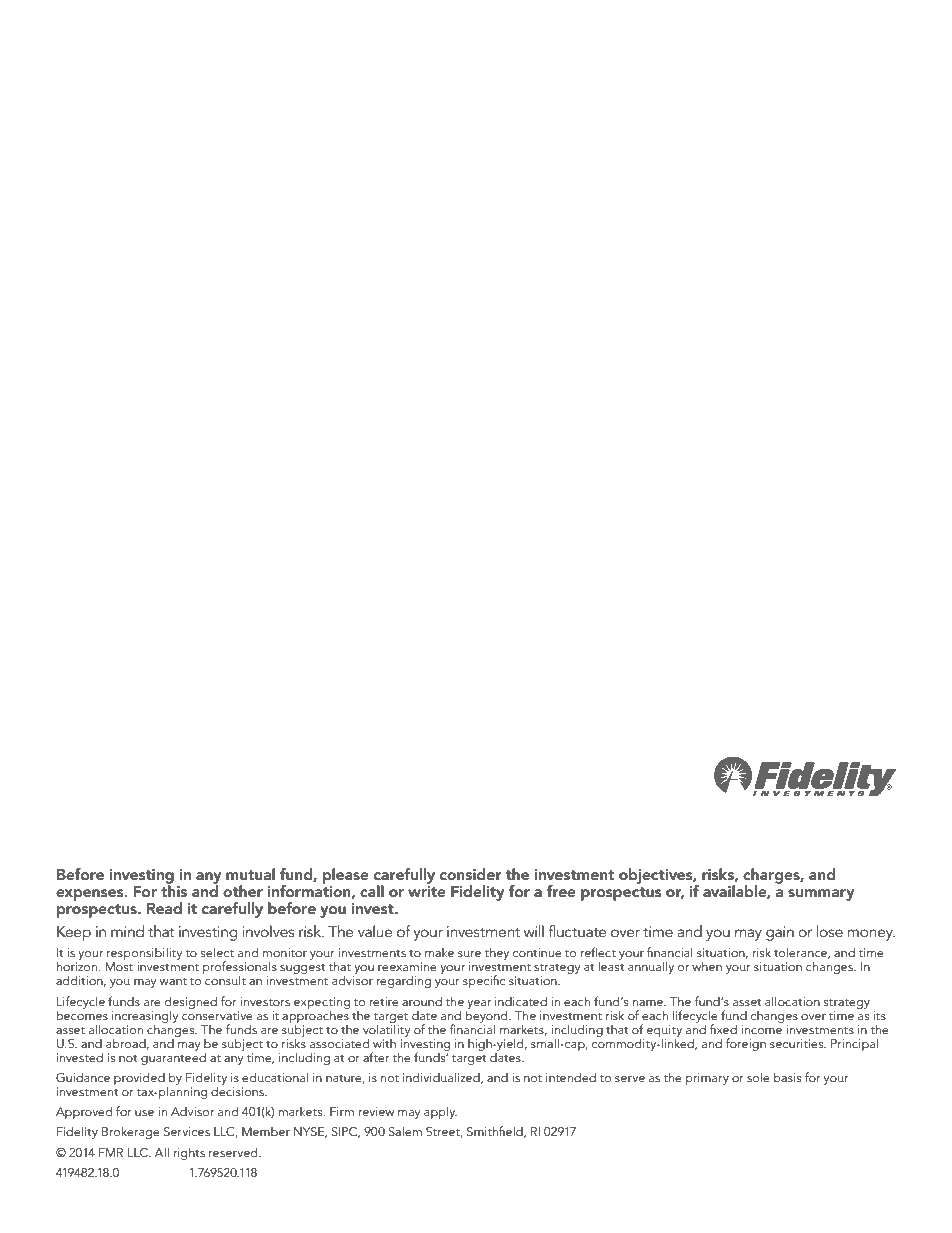 The image size is (952, 1233). Describe the element at coordinates (145, 1017) in the image. I see `increasingly` at that location.
